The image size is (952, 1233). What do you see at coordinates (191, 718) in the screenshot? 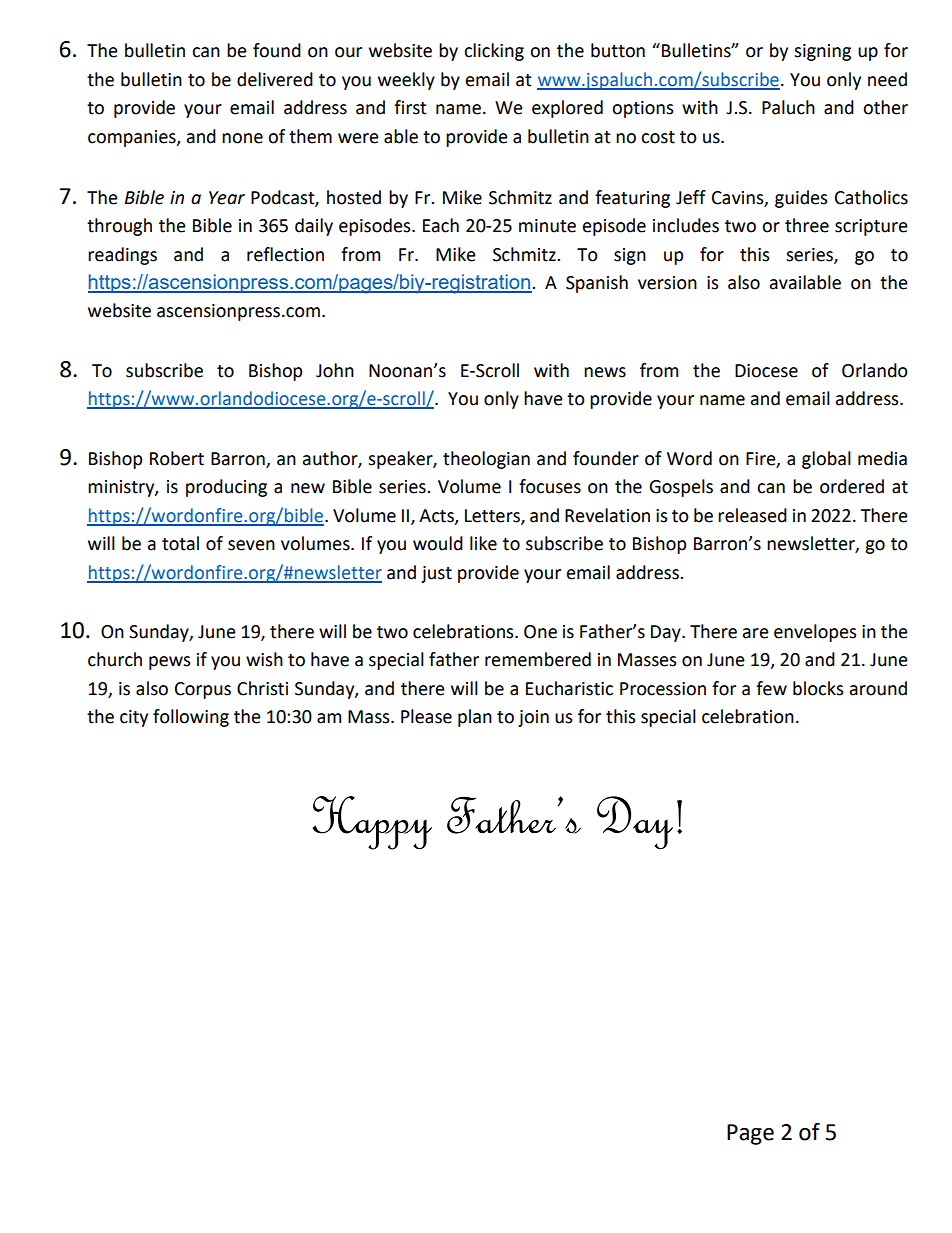
I see `following` at bounding box center [191, 718].
